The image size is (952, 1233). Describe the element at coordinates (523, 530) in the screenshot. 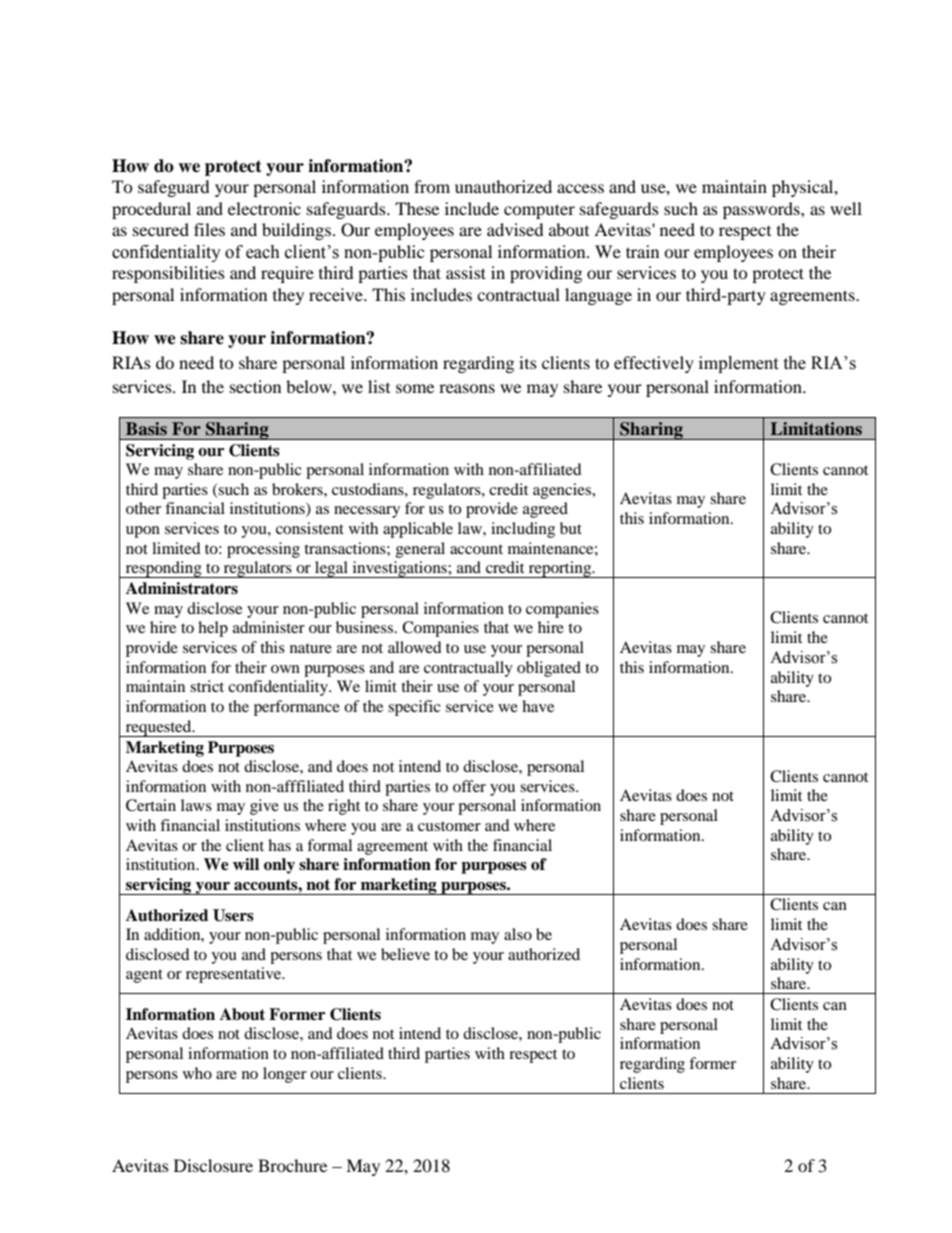

I see `including` at that location.
